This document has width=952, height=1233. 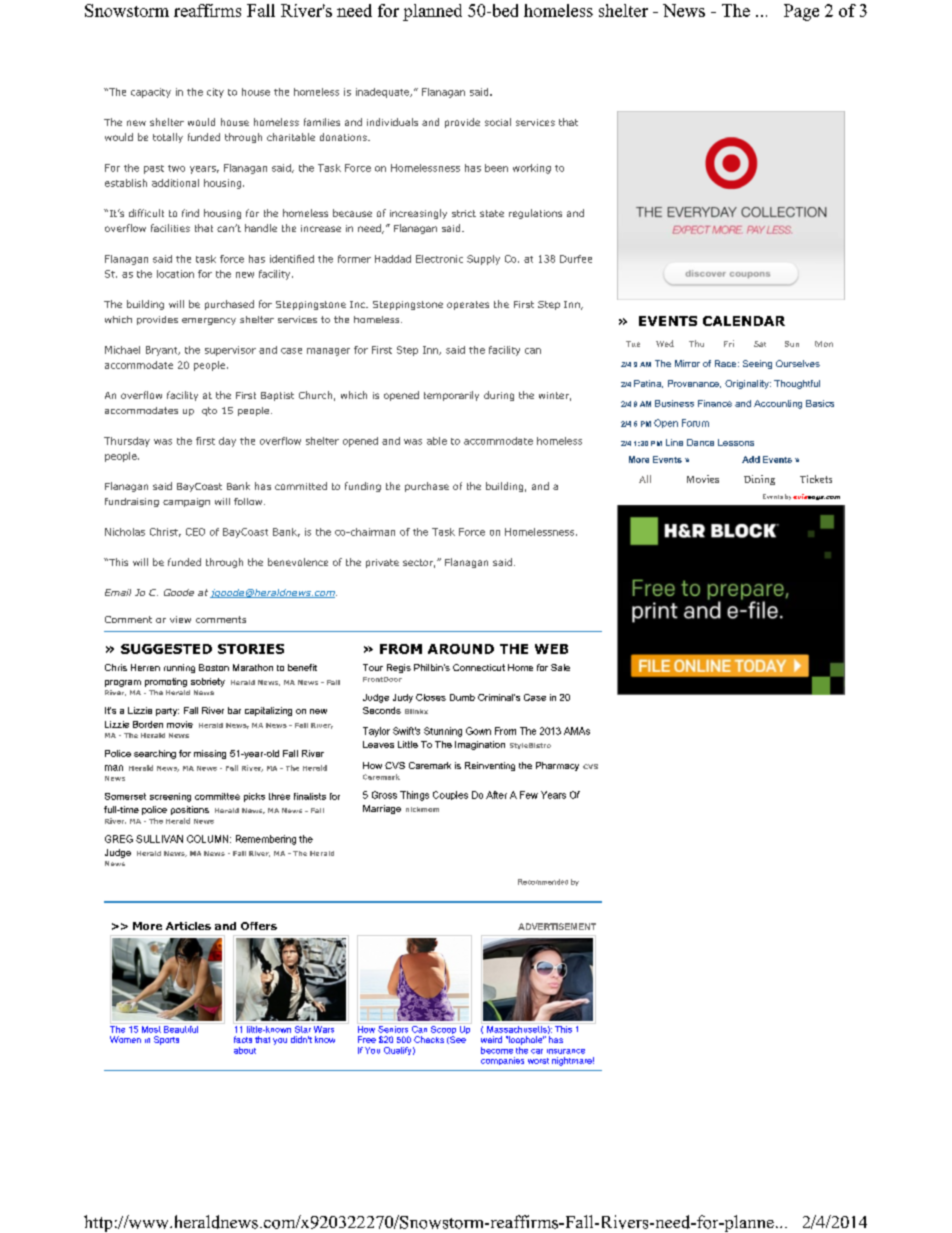 What do you see at coordinates (195, 532) in the document?
I see `CEO` at bounding box center [195, 532].
